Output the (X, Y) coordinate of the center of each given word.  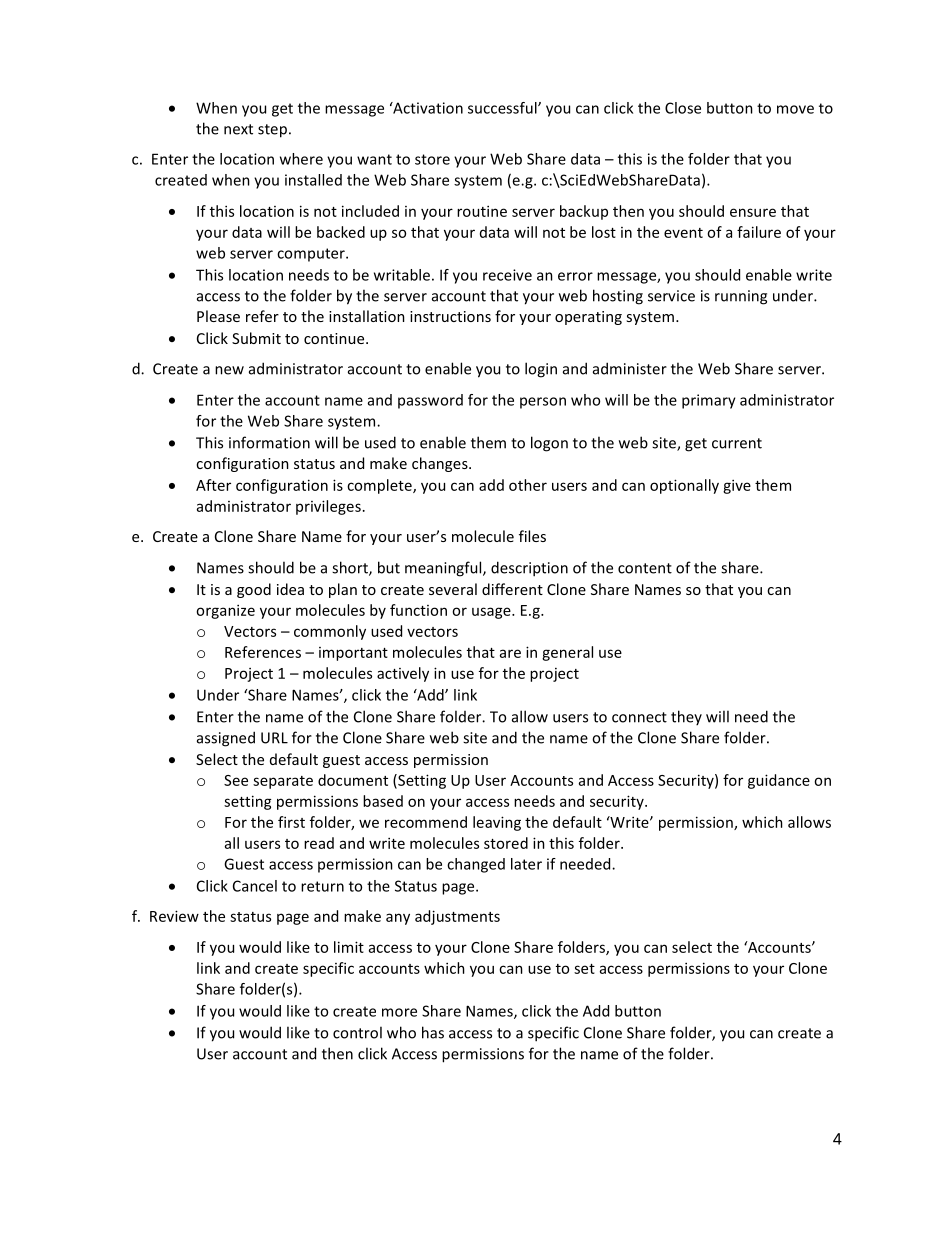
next (238, 129)
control (357, 1032)
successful (503, 108)
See (236, 780)
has (433, 1032)
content (645, 568)
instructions (450, 316)
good (254, 590)
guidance (779, 781)
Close (683, 108)
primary (709, 401)
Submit (256, 338)
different (512, 589)
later (526, 864)
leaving (497, 823)
